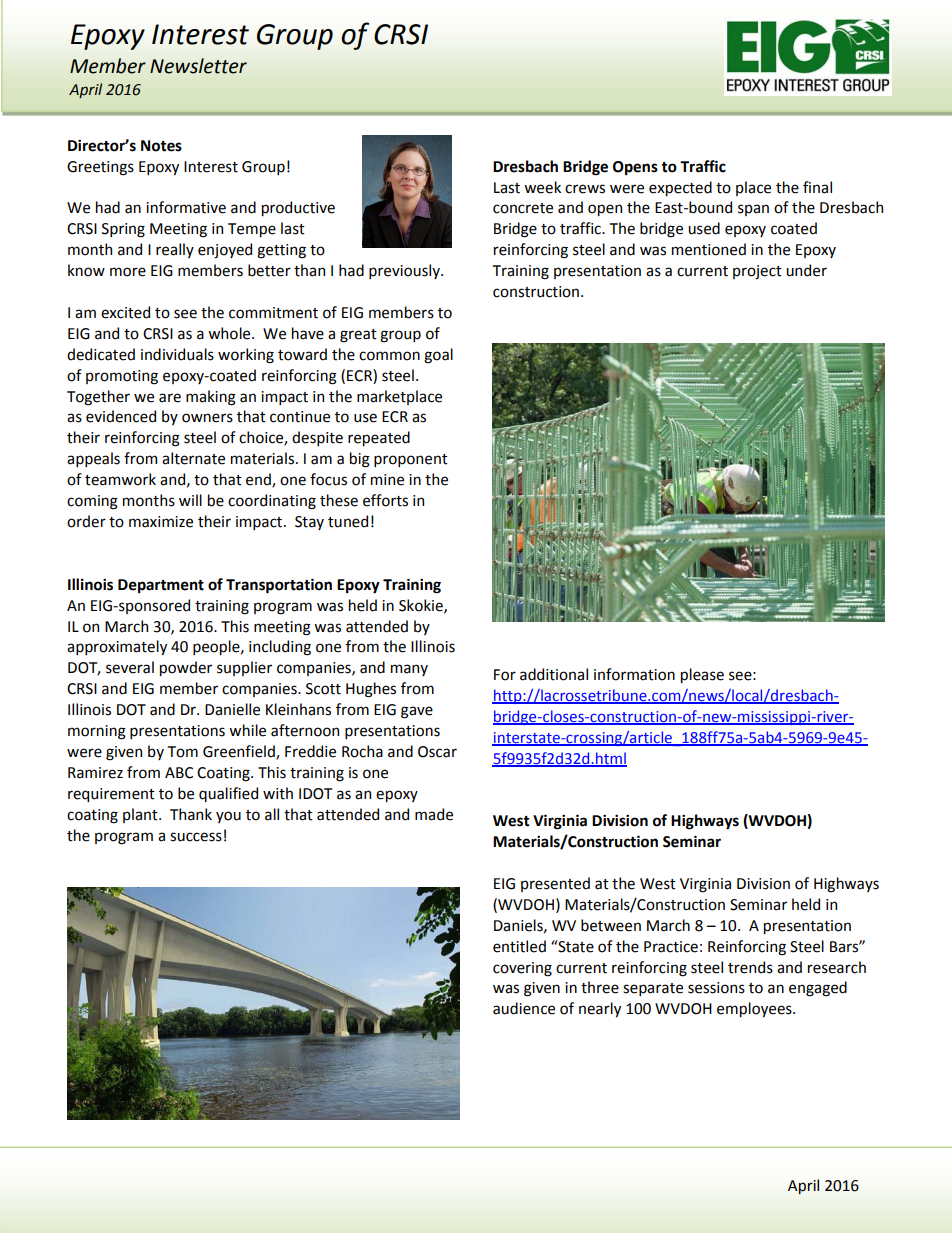 This page has width=952, height=1233. What do you see at coordinates (196, 837) in the page?
I see `success` at bounding box center [196, 837].
